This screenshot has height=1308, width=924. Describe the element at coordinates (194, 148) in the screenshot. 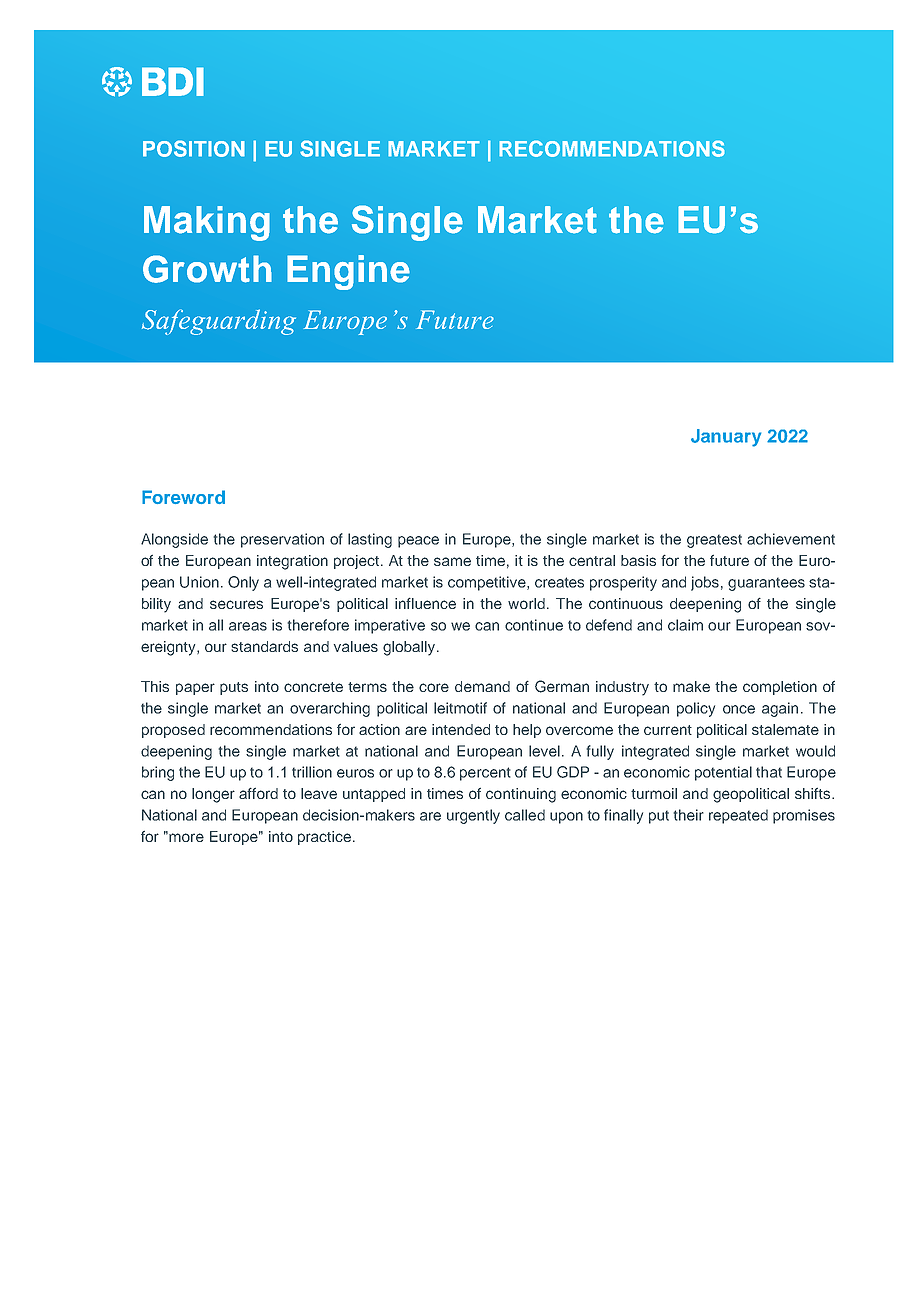

I see `POSITION` at that location.
